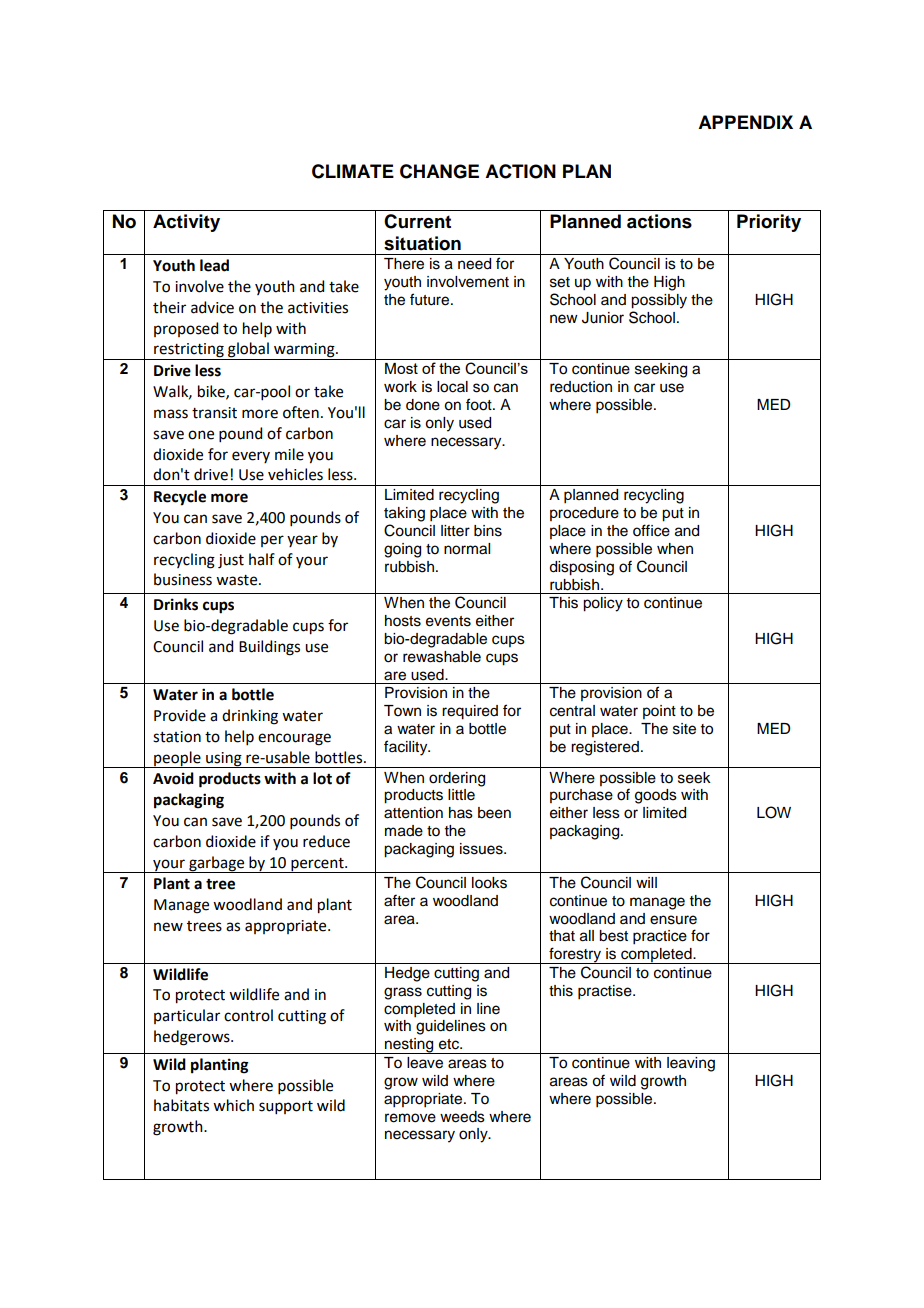  What do you see at coordinates (233, 1105) in the document?
I see `which` at bounding box center [233, 1105].
